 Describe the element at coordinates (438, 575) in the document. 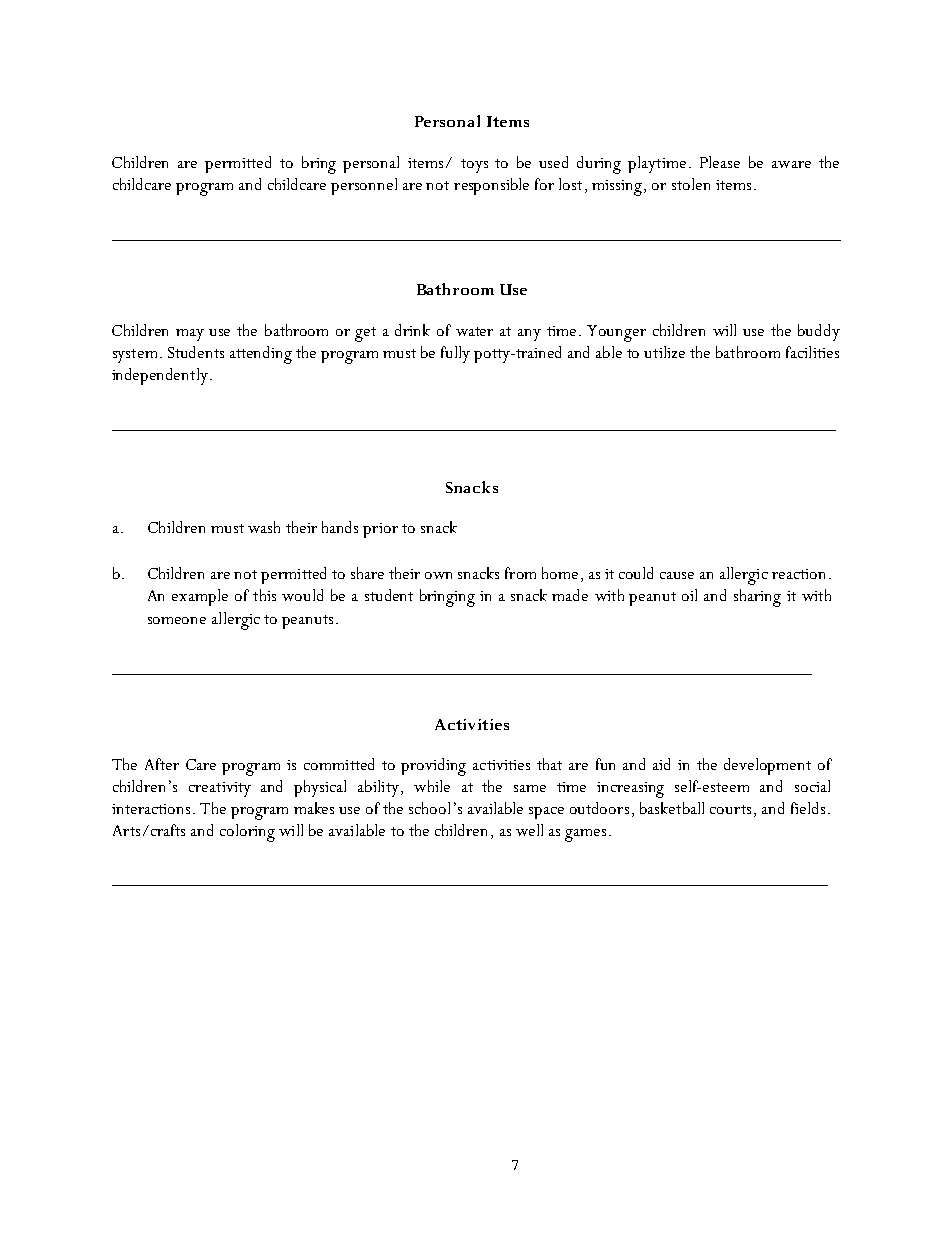

I see `own` at that location.
